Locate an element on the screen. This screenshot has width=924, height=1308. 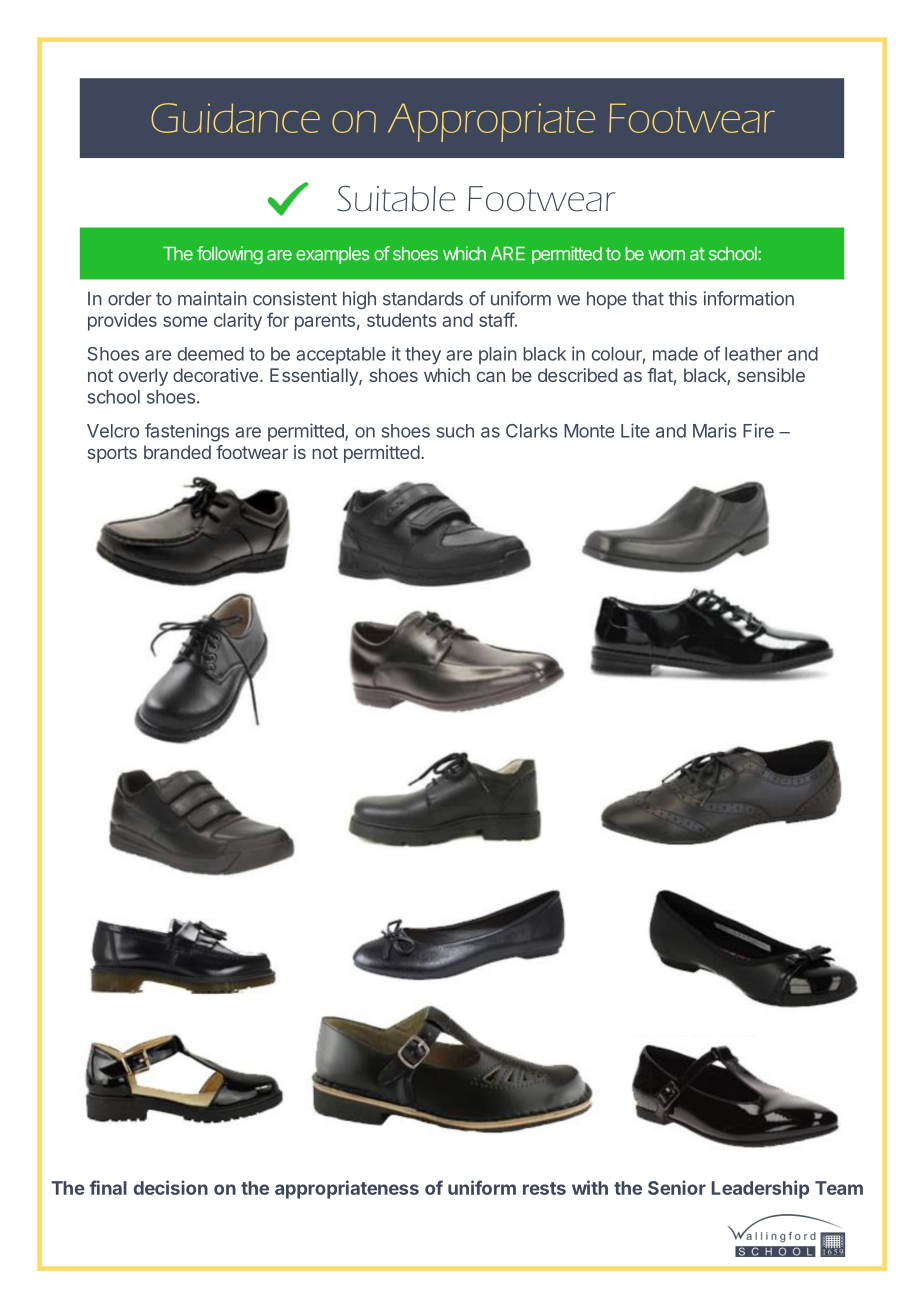
Senior is located at coordinates (677, 1187).
